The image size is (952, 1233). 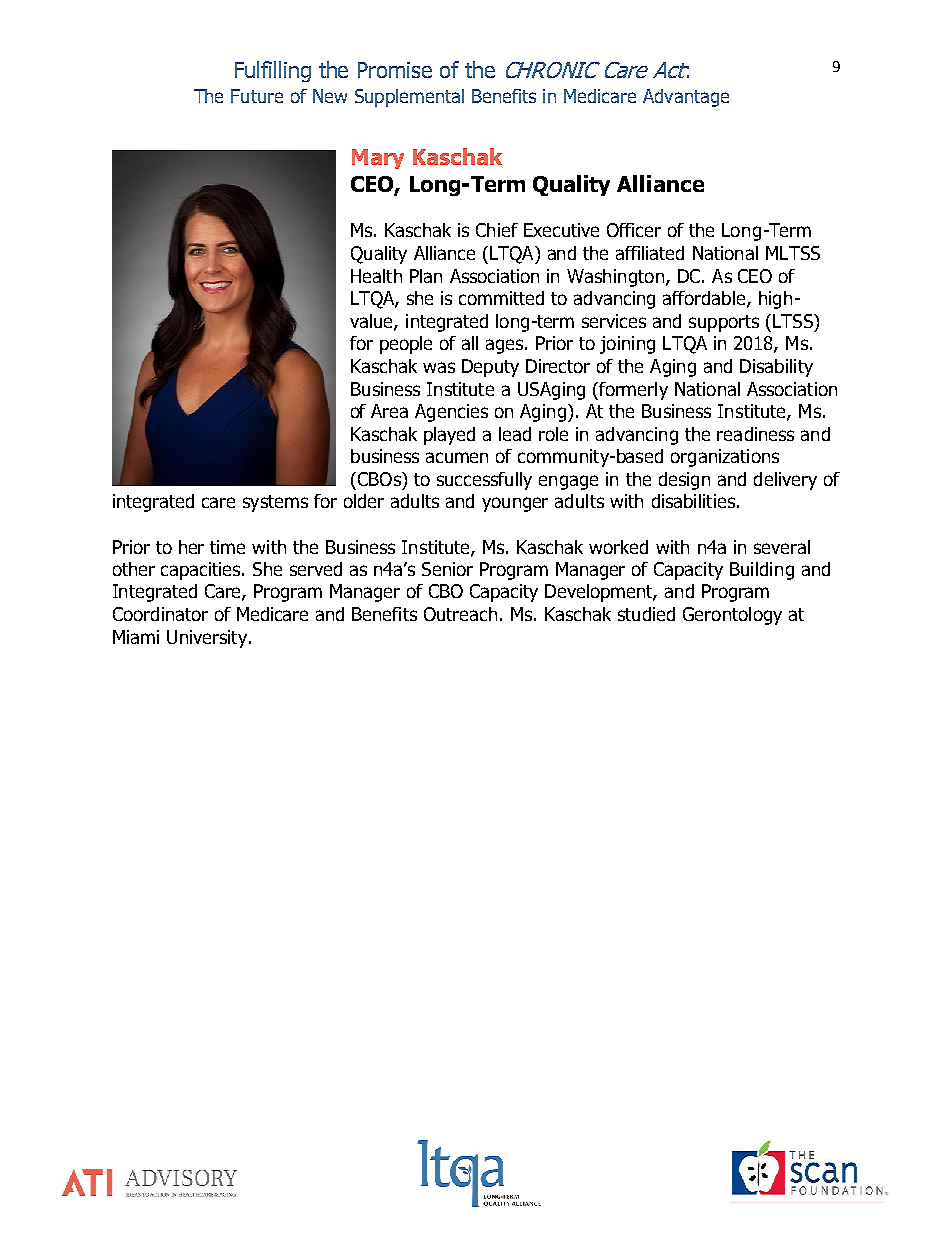 What do you see at coordinates (257, 96) in the screenshot?
I see `Future` at bounding box center [257, 96].
